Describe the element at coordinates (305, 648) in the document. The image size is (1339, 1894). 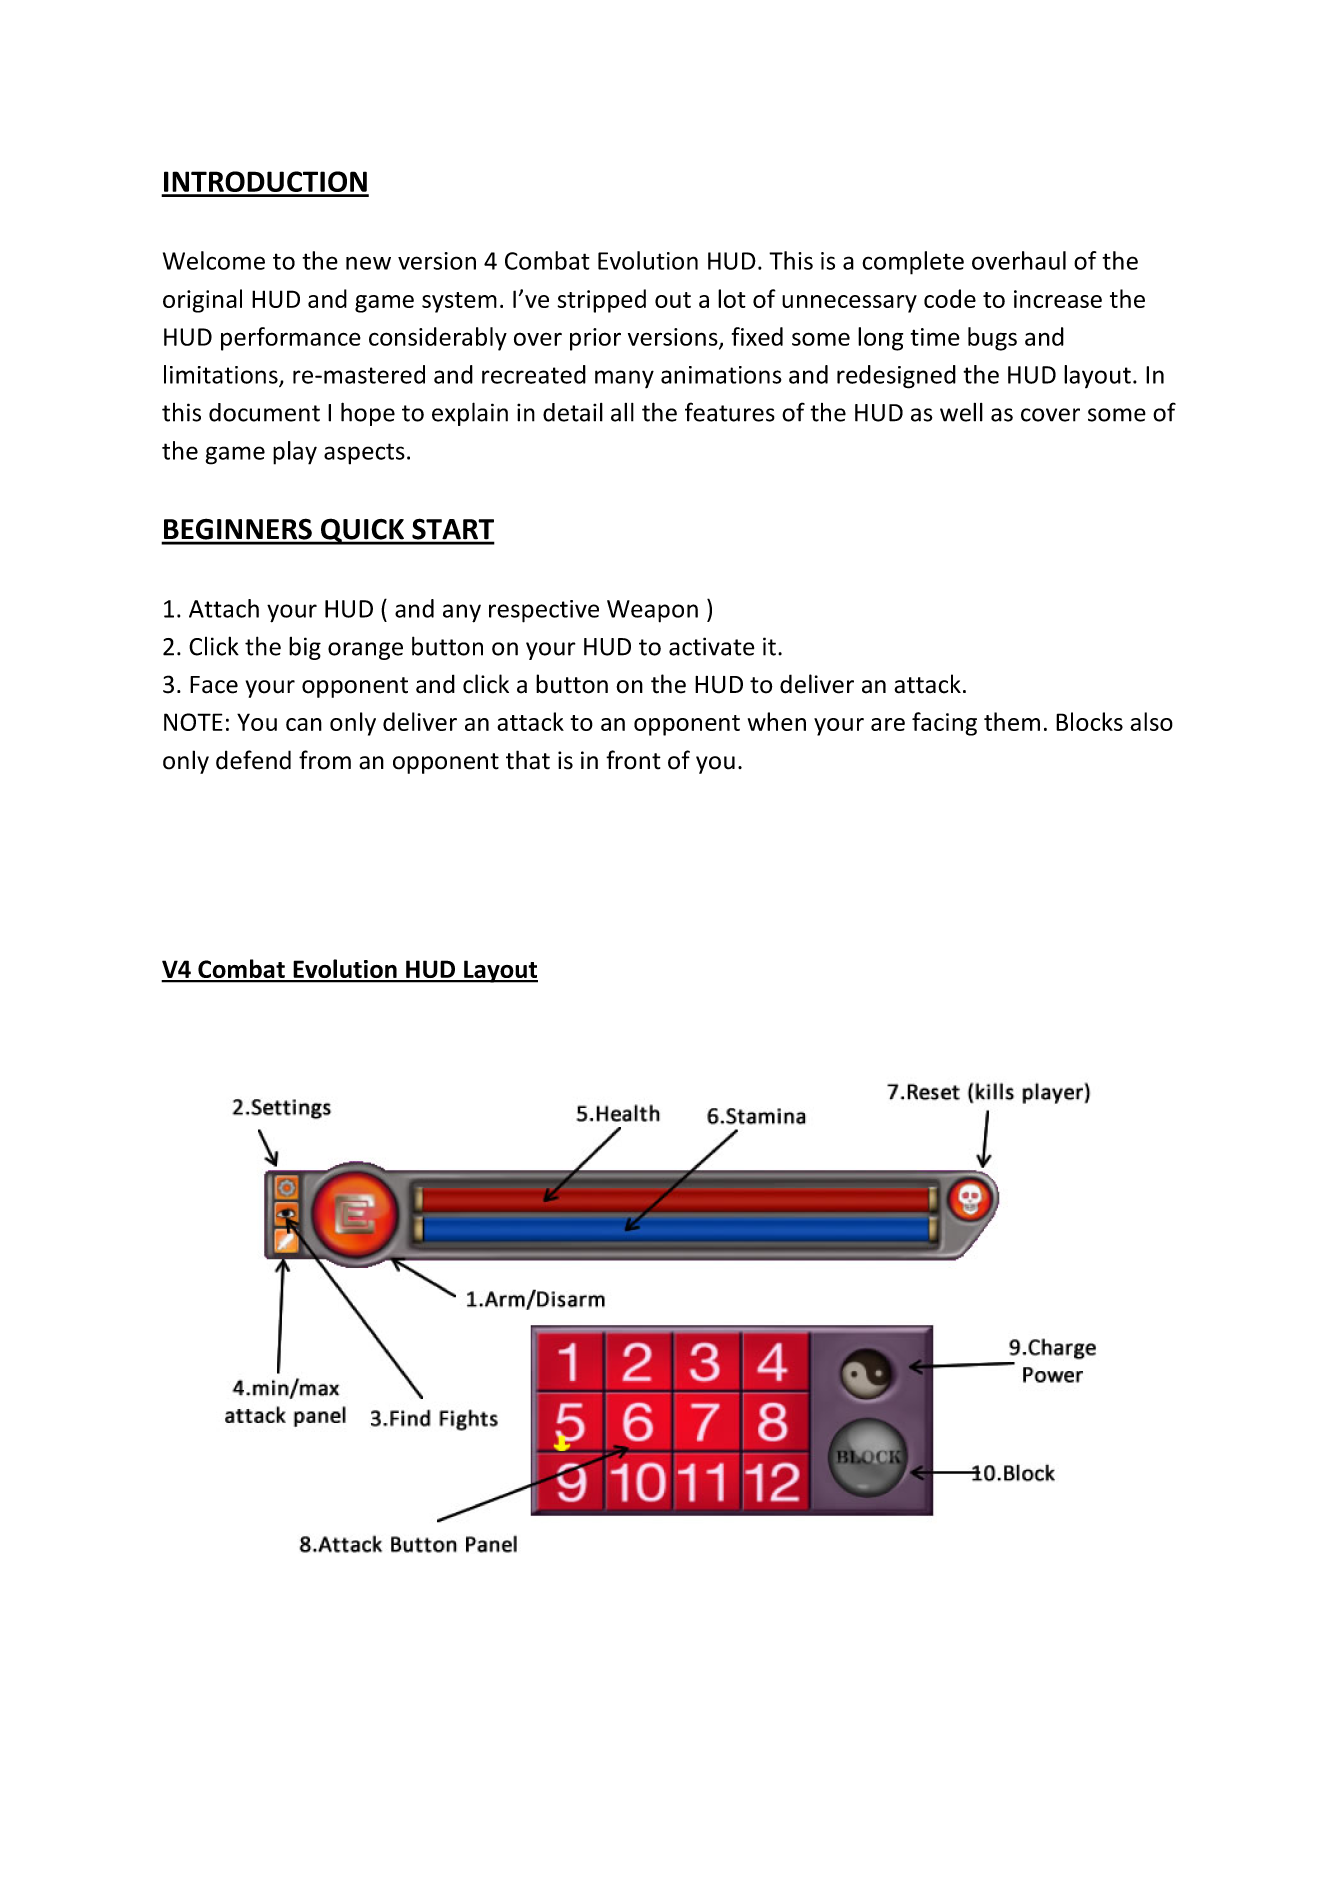
I see `big` at that location.
